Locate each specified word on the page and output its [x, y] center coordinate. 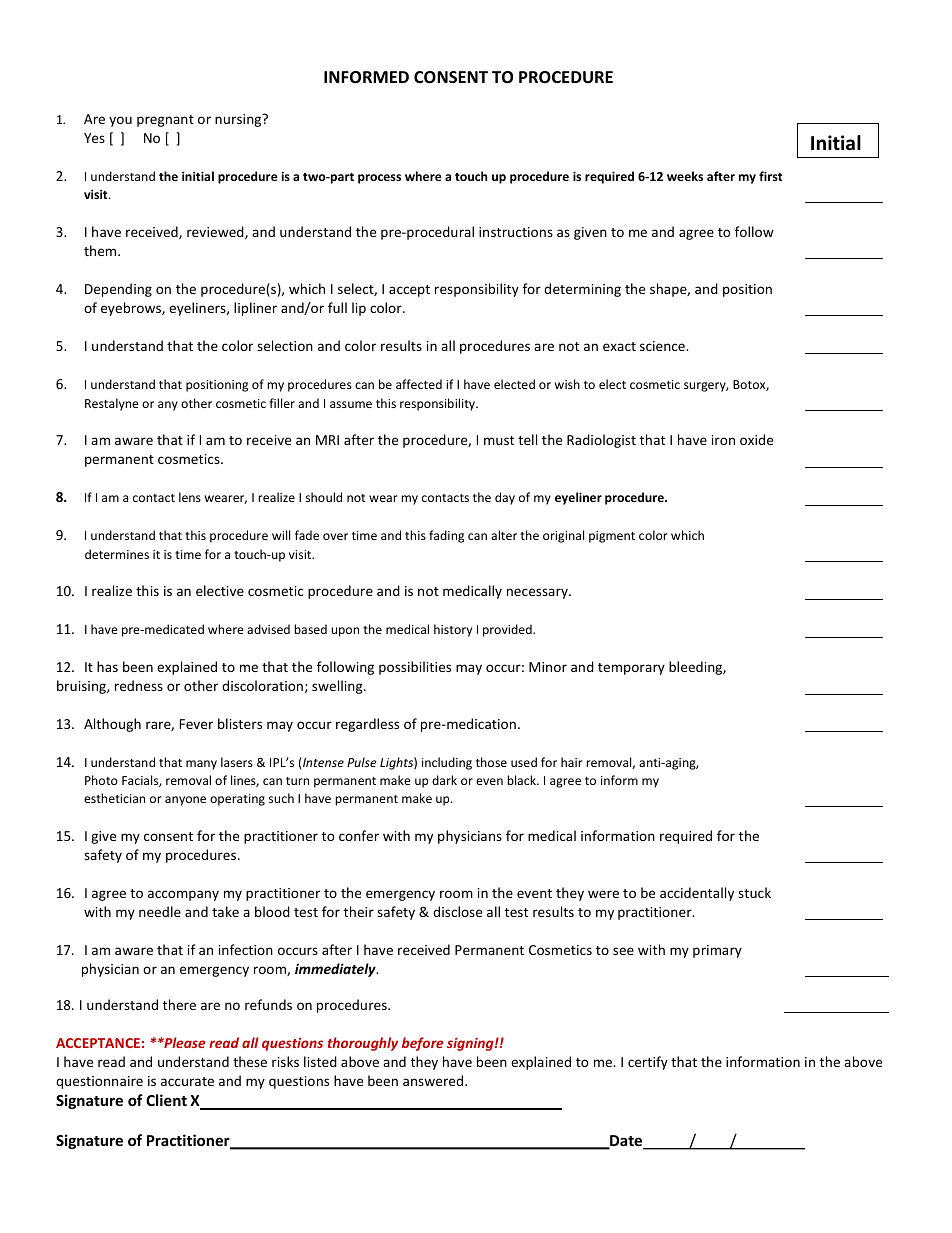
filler [282, 403]
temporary [631, 669]
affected [419, 384]
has [107, 666]
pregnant [165, 121]
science [663, 346]
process [379, 179]
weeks [685, 176]
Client [166, 1100]
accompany [183, 895]
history [453, 630]
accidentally [697, 894]
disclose [457, 911]
